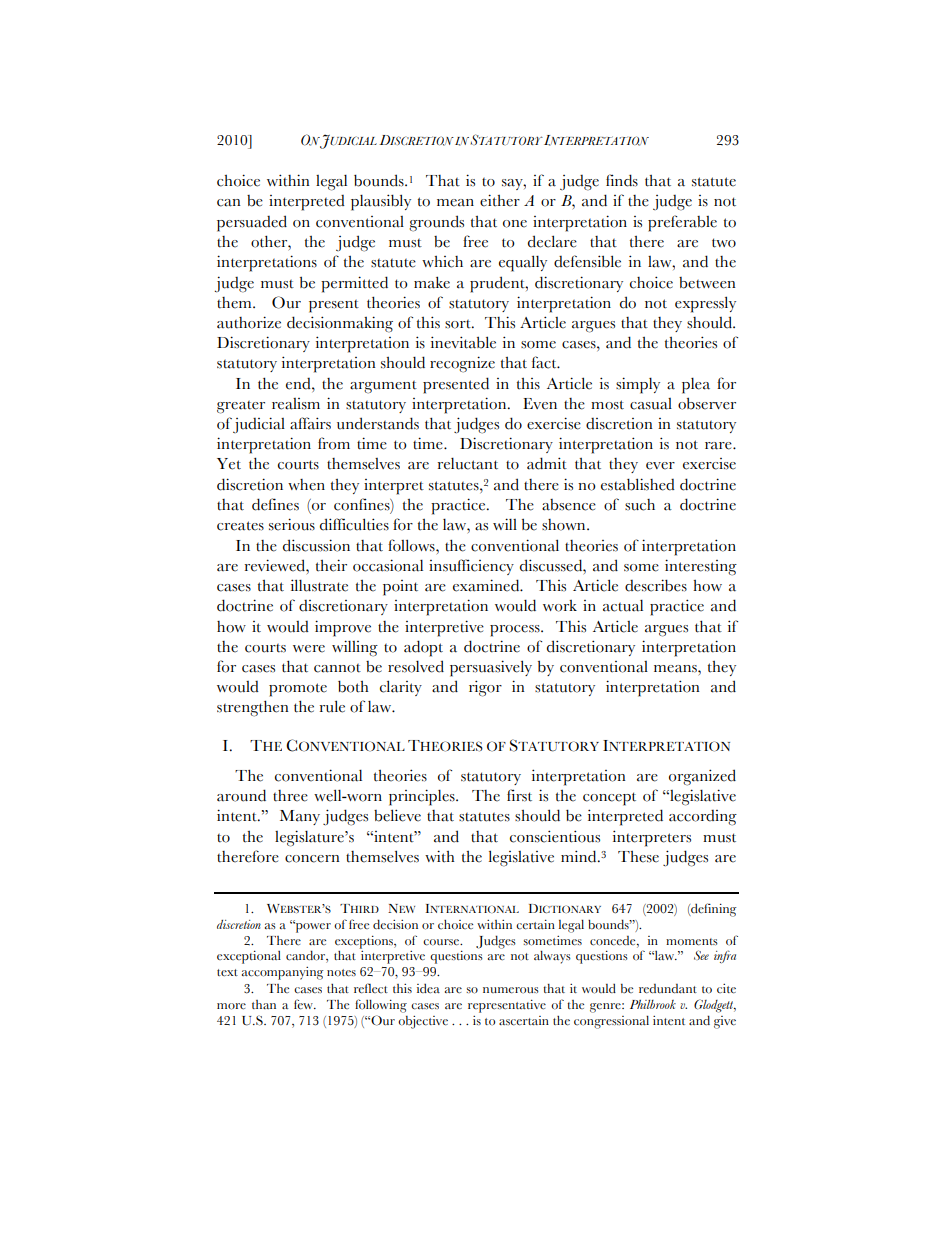  What do you see at coordinates (682, 223) in the image?
I see `preferable` at bounding box center [682, 223].
